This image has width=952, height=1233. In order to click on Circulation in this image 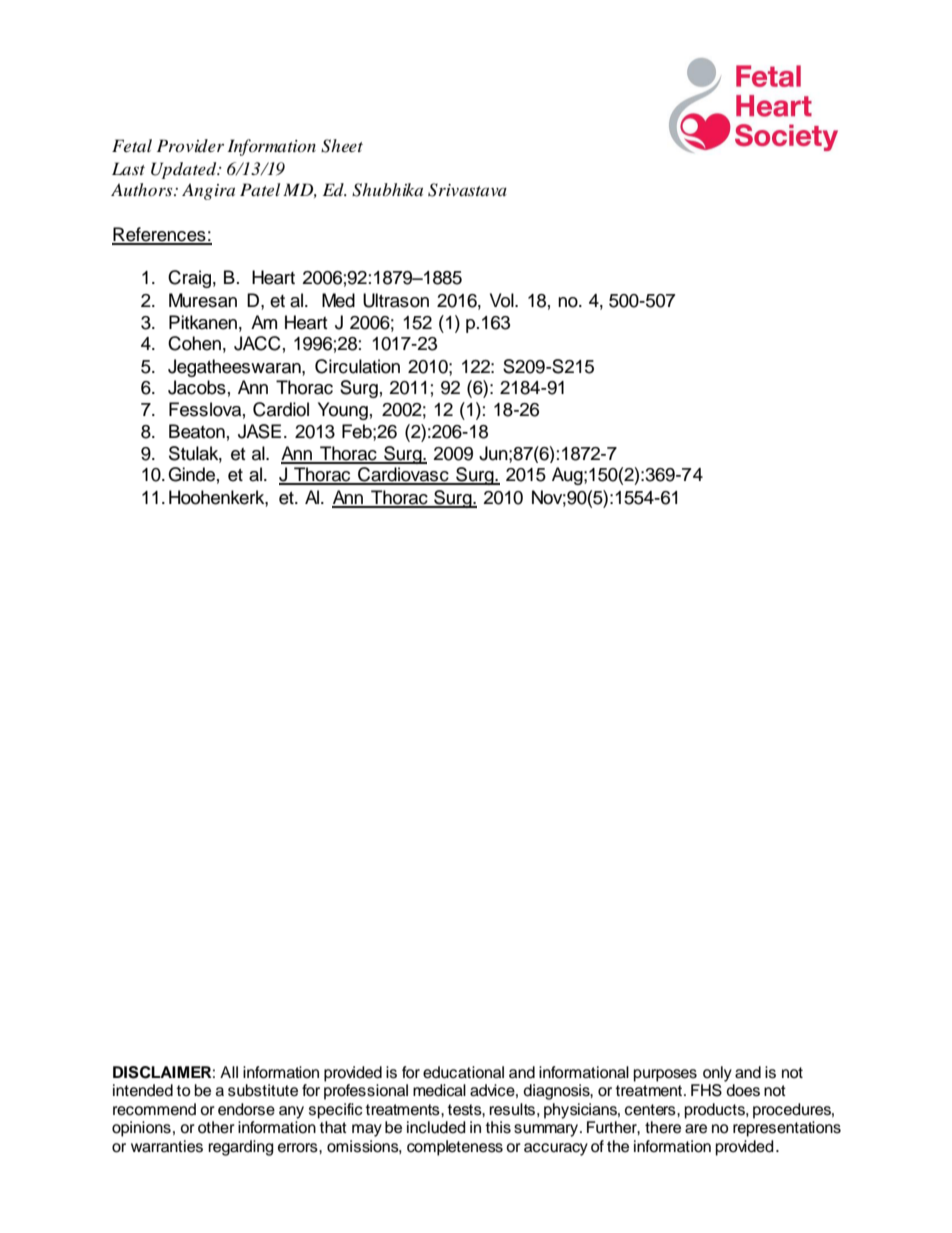, I will do `click(357, 366)`.
